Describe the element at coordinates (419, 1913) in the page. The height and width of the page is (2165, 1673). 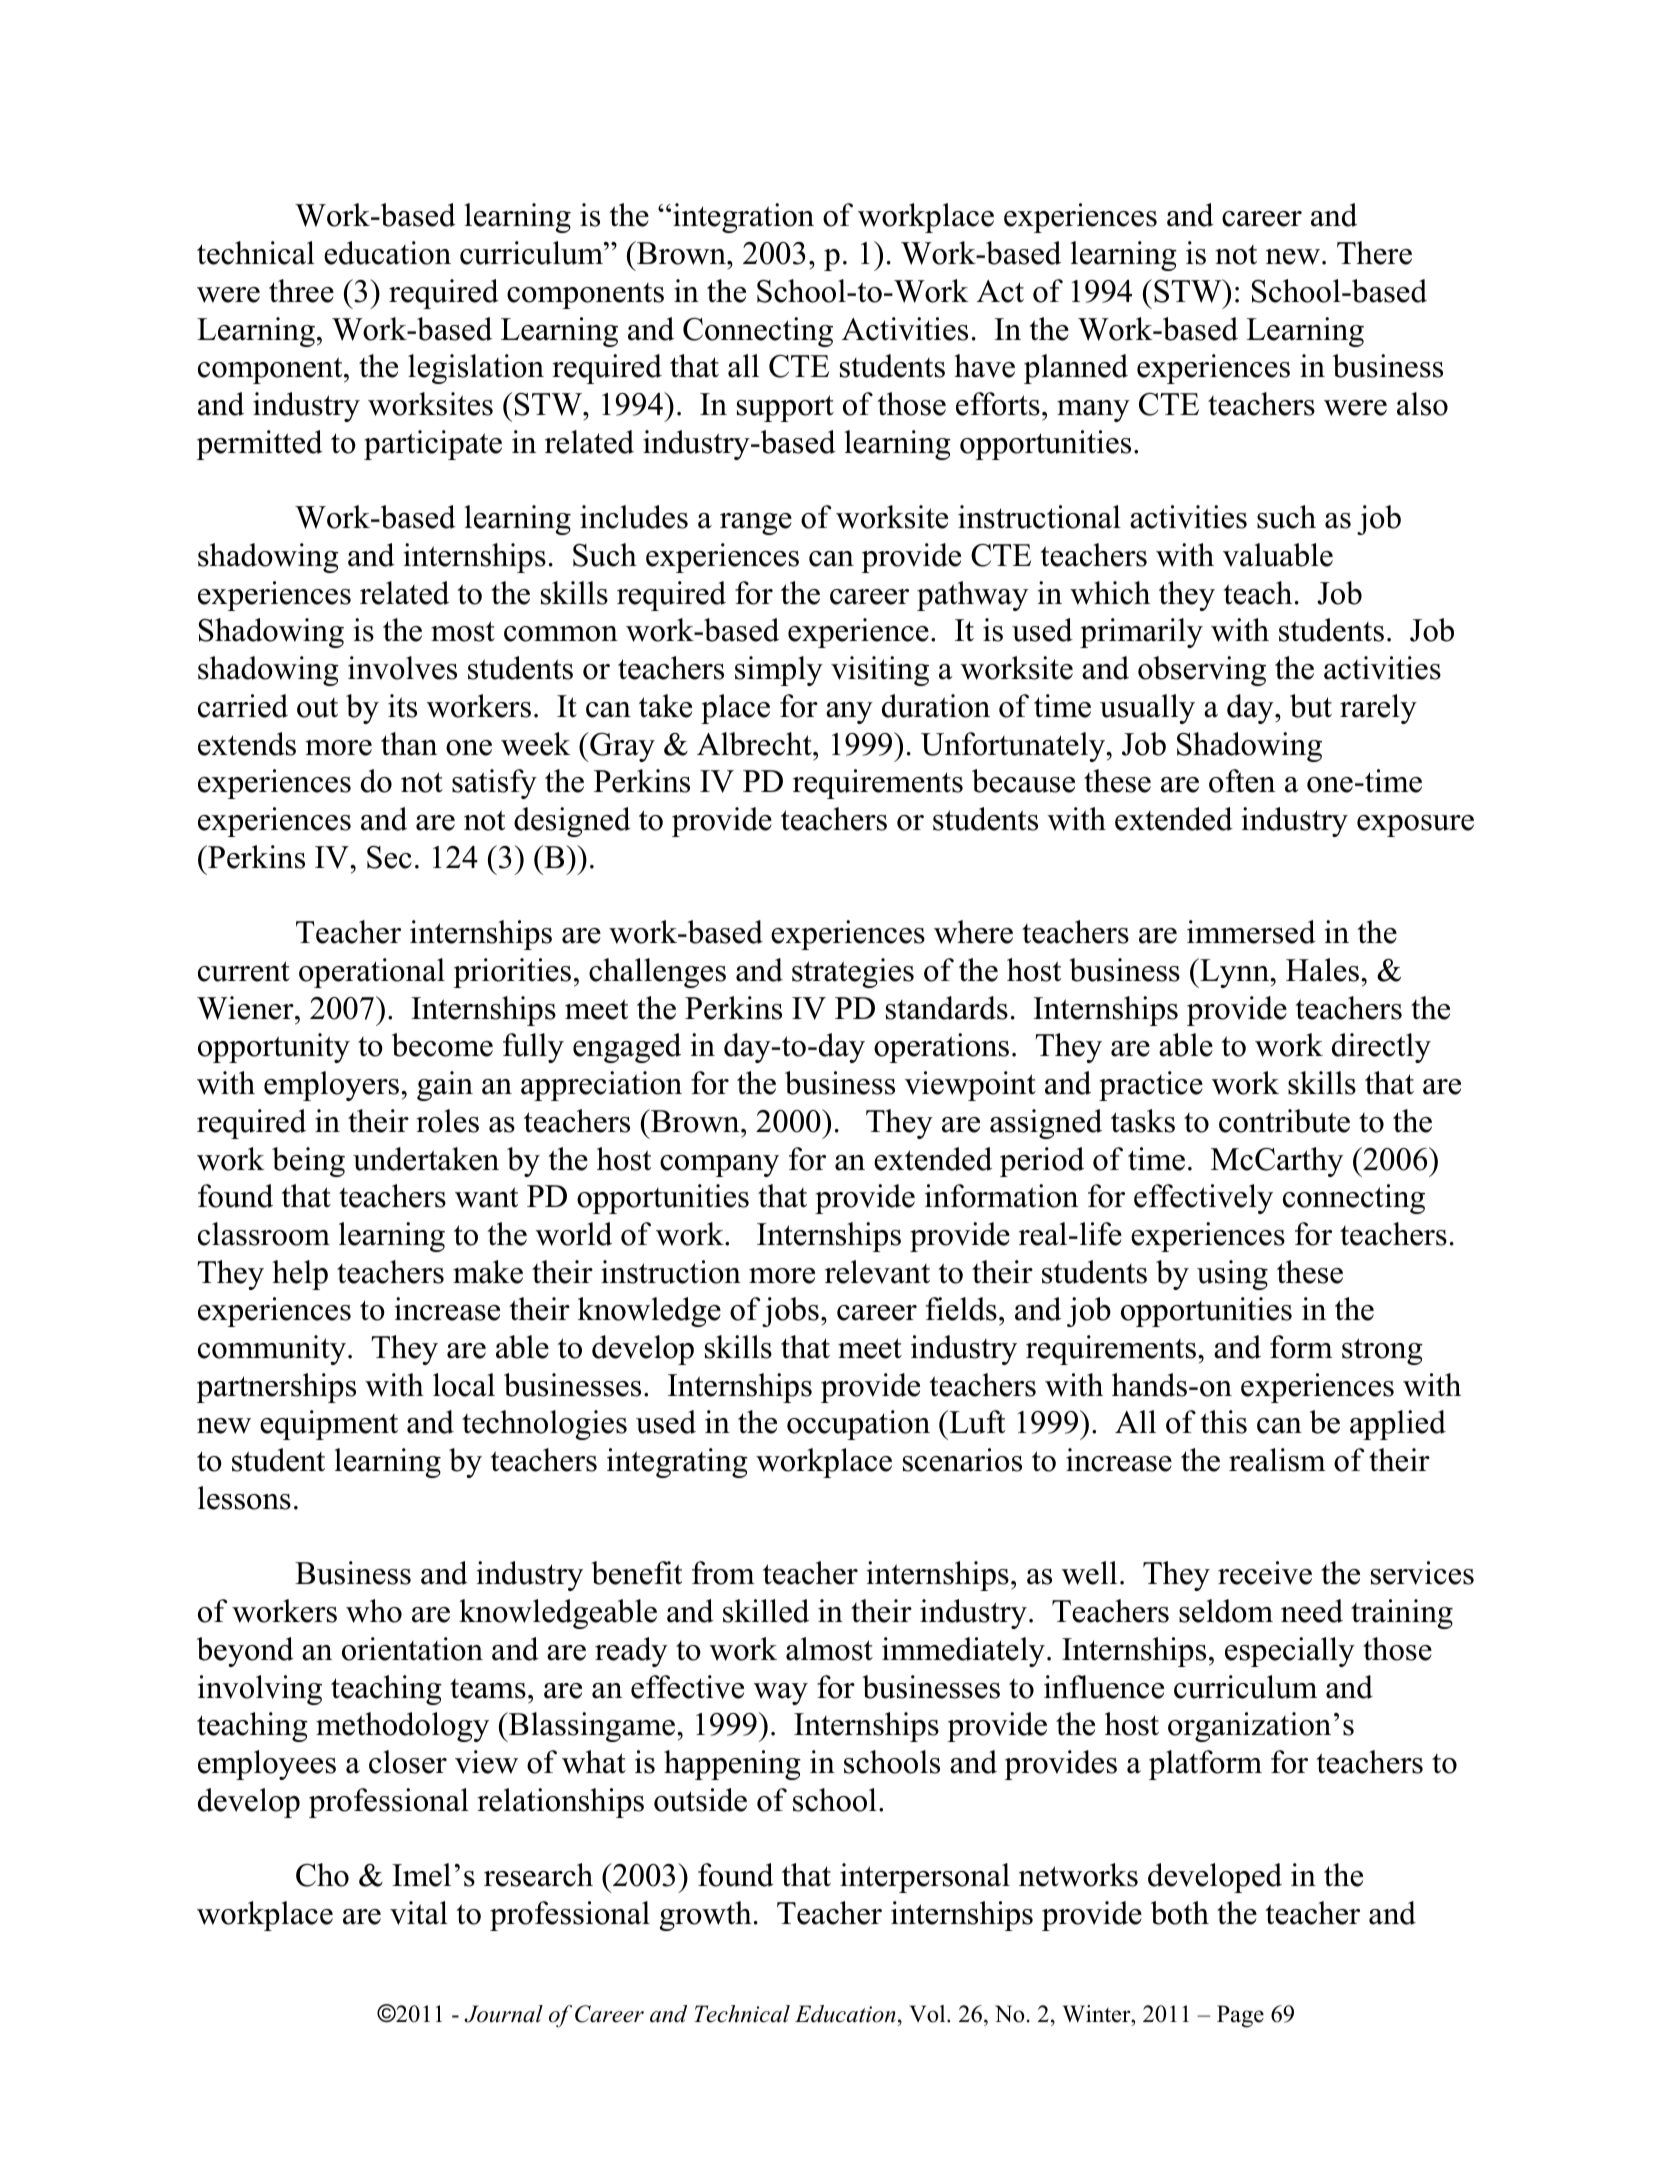
I see `vital` at that location.
